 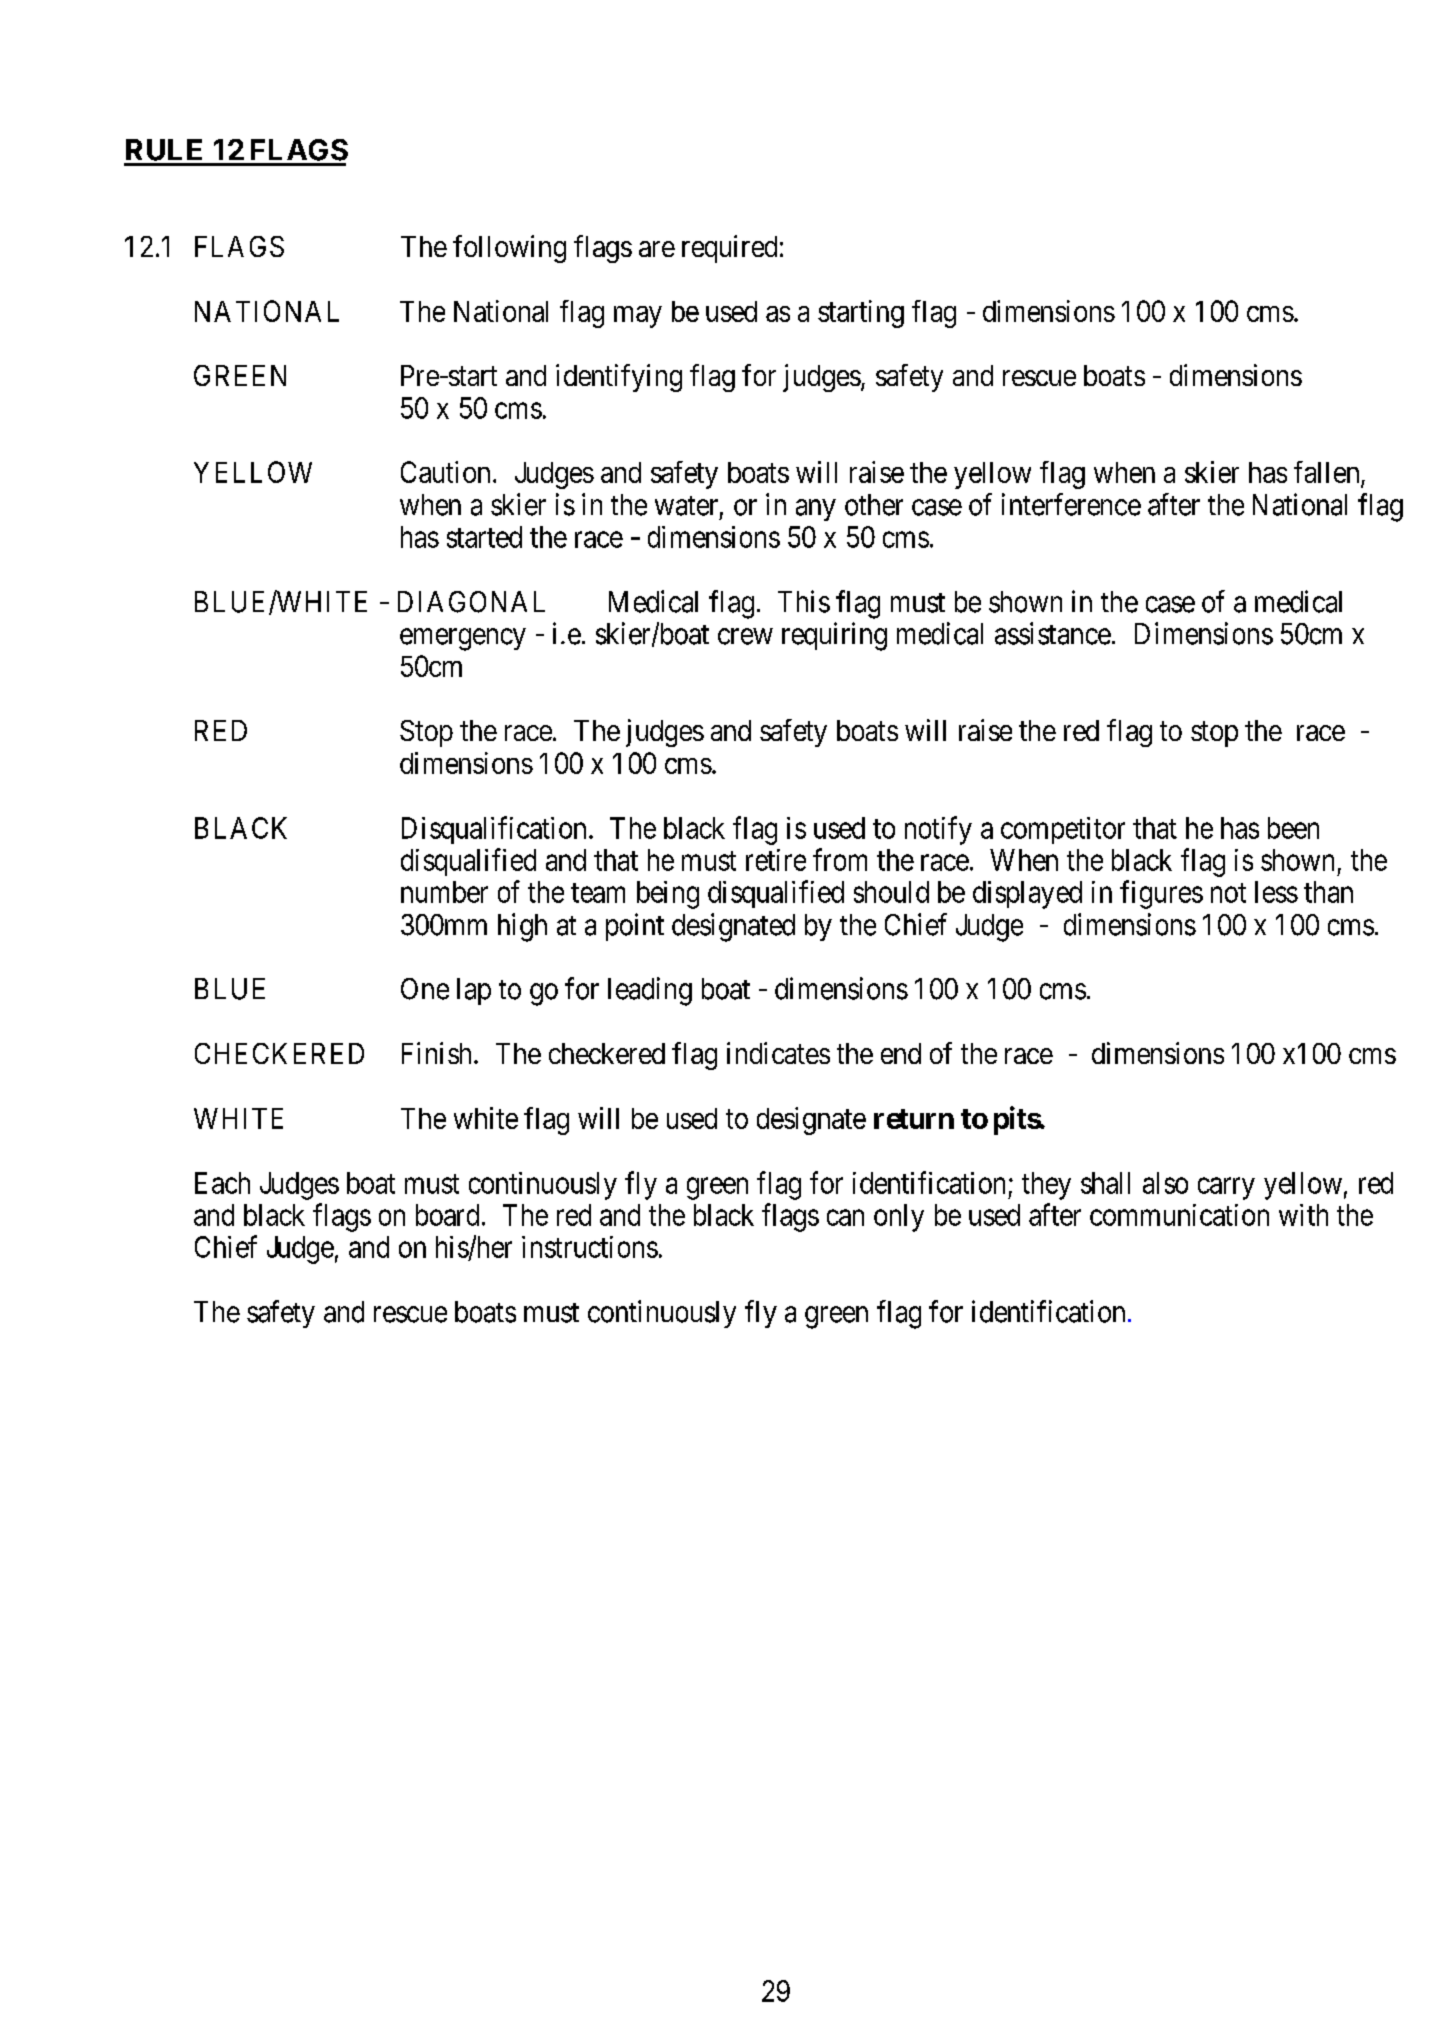 What do you see at coordinates (447, 1215) in the document?
I see `board` at bounding box center [447, 1215].
